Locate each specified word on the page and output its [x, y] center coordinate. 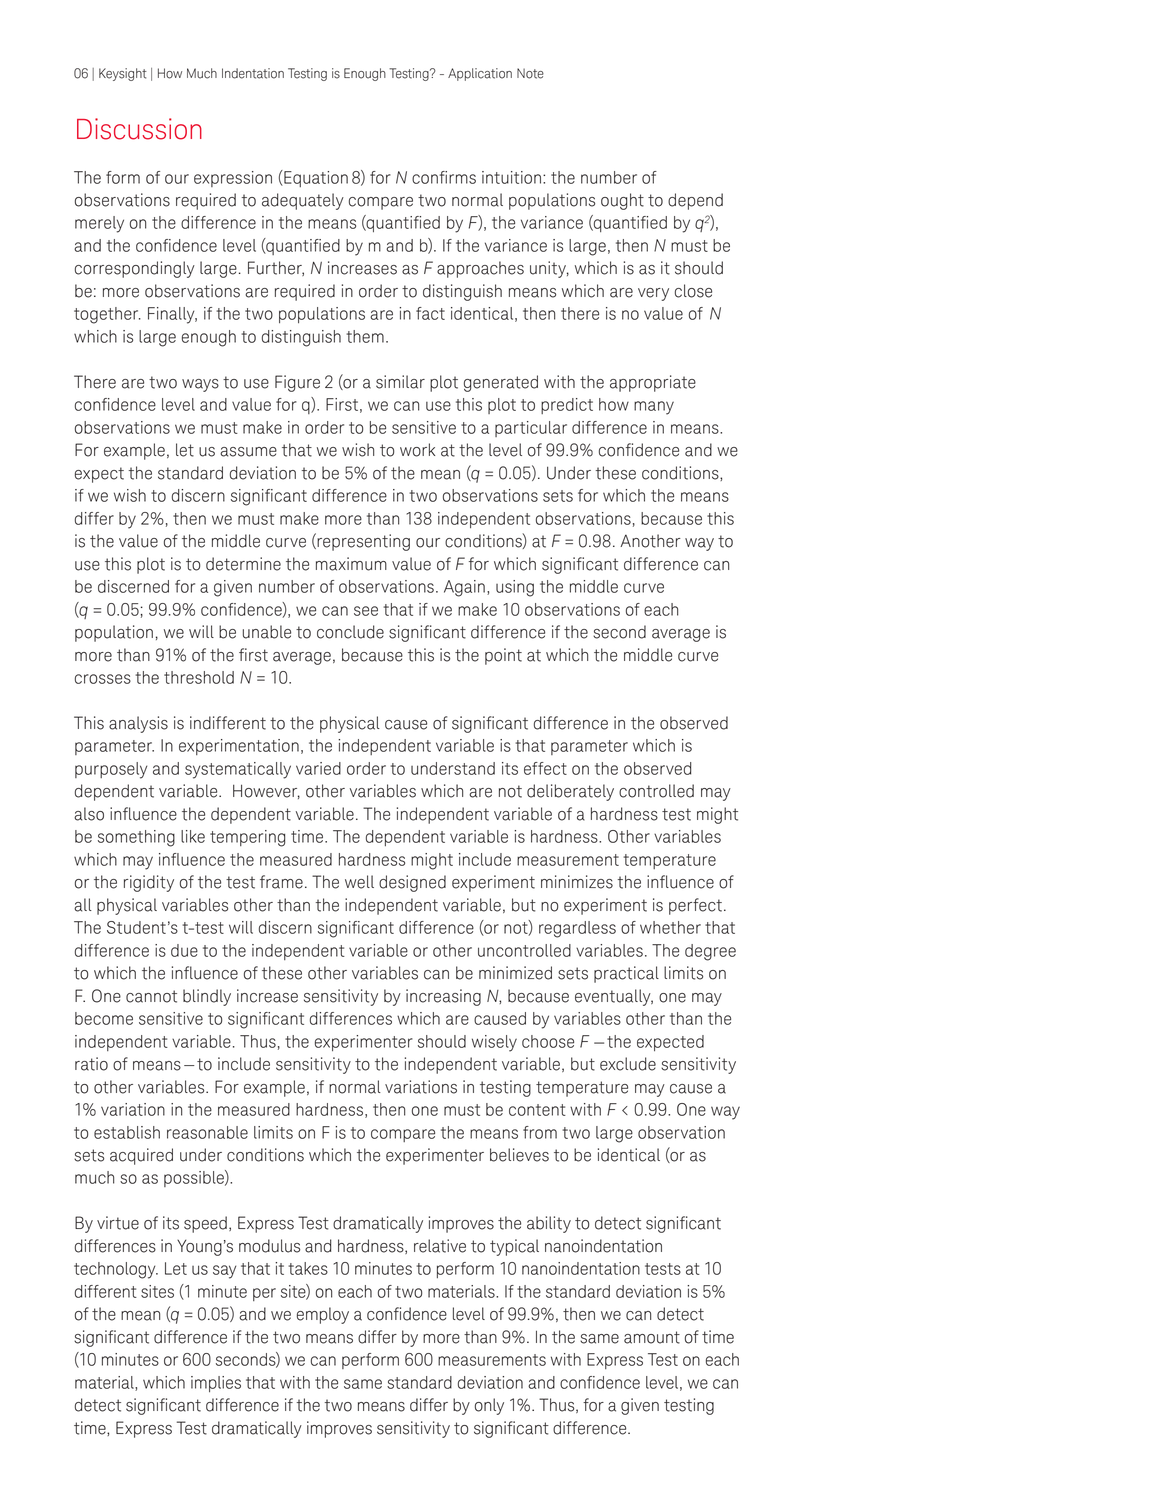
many [654, 408]
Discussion [139, 129]
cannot [151, 996]
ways [200, 385]
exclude [628, 1064]
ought [622, 201]
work [417, 450]
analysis [138, 724]
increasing [443, 997]
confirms [444, 177]
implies [216, 1384]
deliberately [570, 792]
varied [318, 768]
